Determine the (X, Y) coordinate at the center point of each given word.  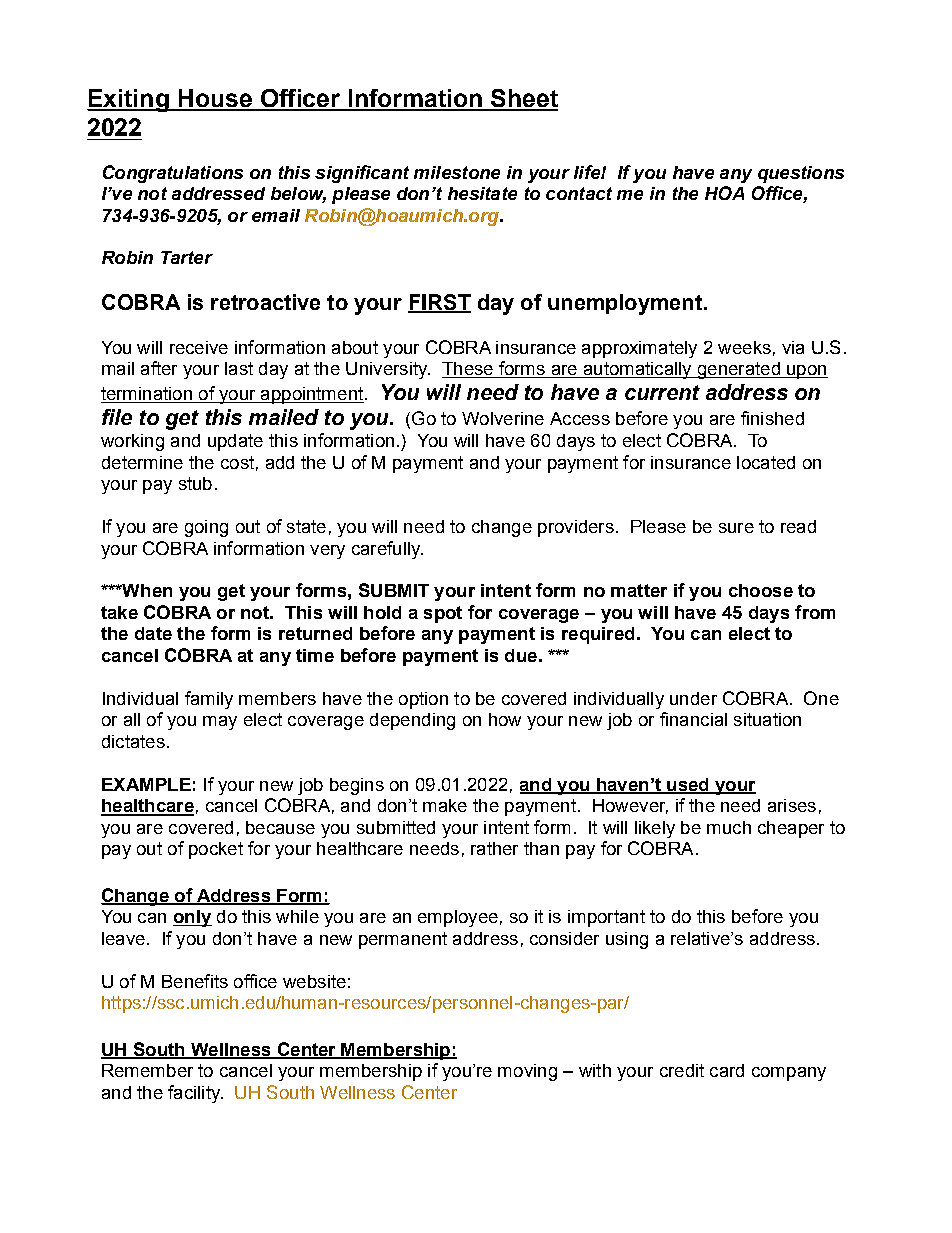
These (468, 370)
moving (527, 1072)
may (220, 723)
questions (801, 174)
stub (195, 483)
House (215, 99)
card (727, 1070)
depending (412, 721)
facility (195, 1094)
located (766, 462)
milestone (457, 172)
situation (767, 719)
